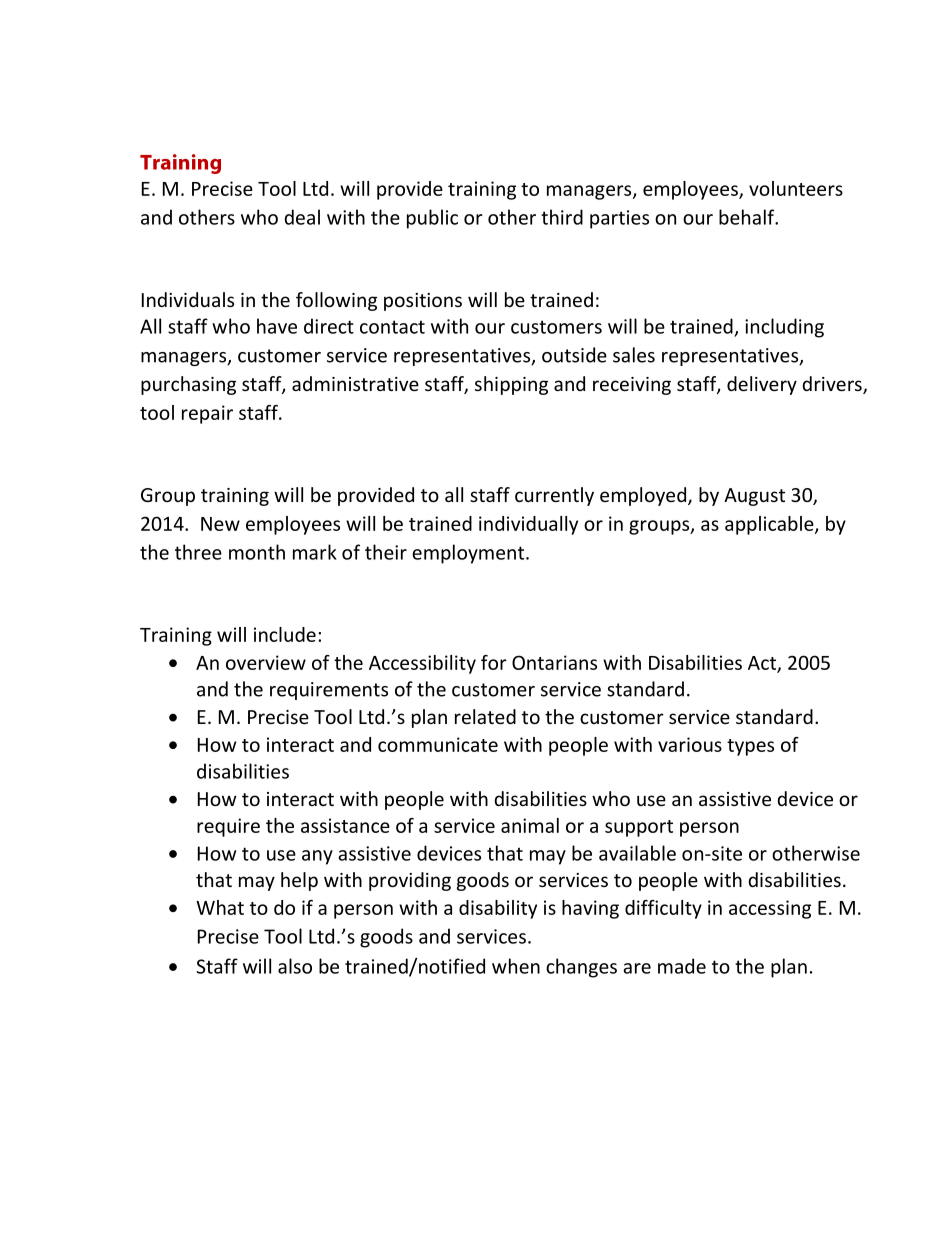  What do you see at coordinates (511, 385) in the screenshot?
I see `shipping` at bounding box center [511, 385].
